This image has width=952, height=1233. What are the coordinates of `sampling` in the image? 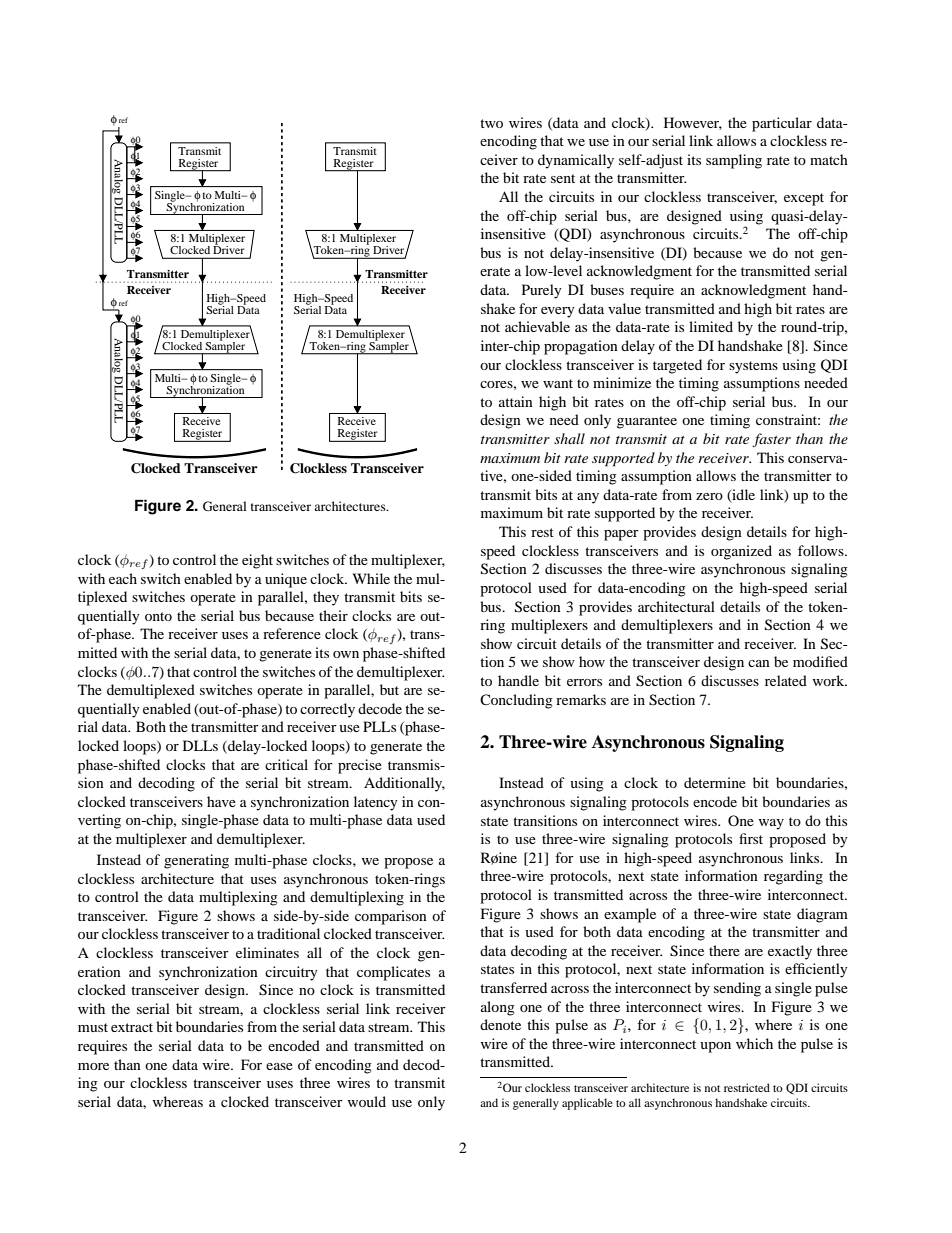 It's located at (734, 161).
